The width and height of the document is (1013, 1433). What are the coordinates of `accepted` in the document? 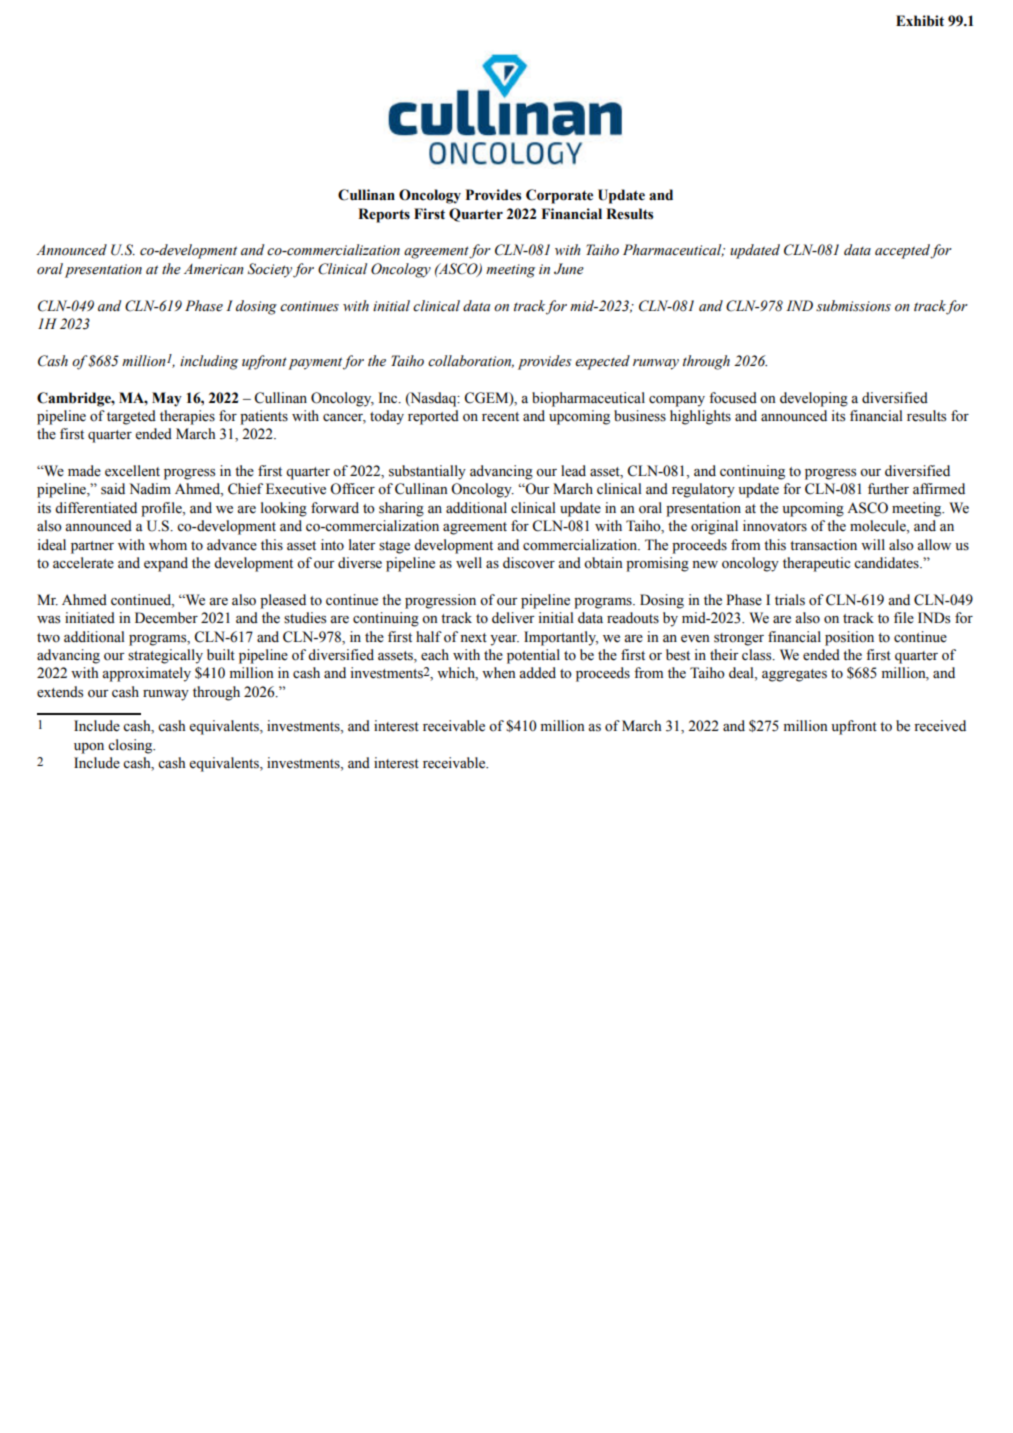 It's located at (903, 251).
